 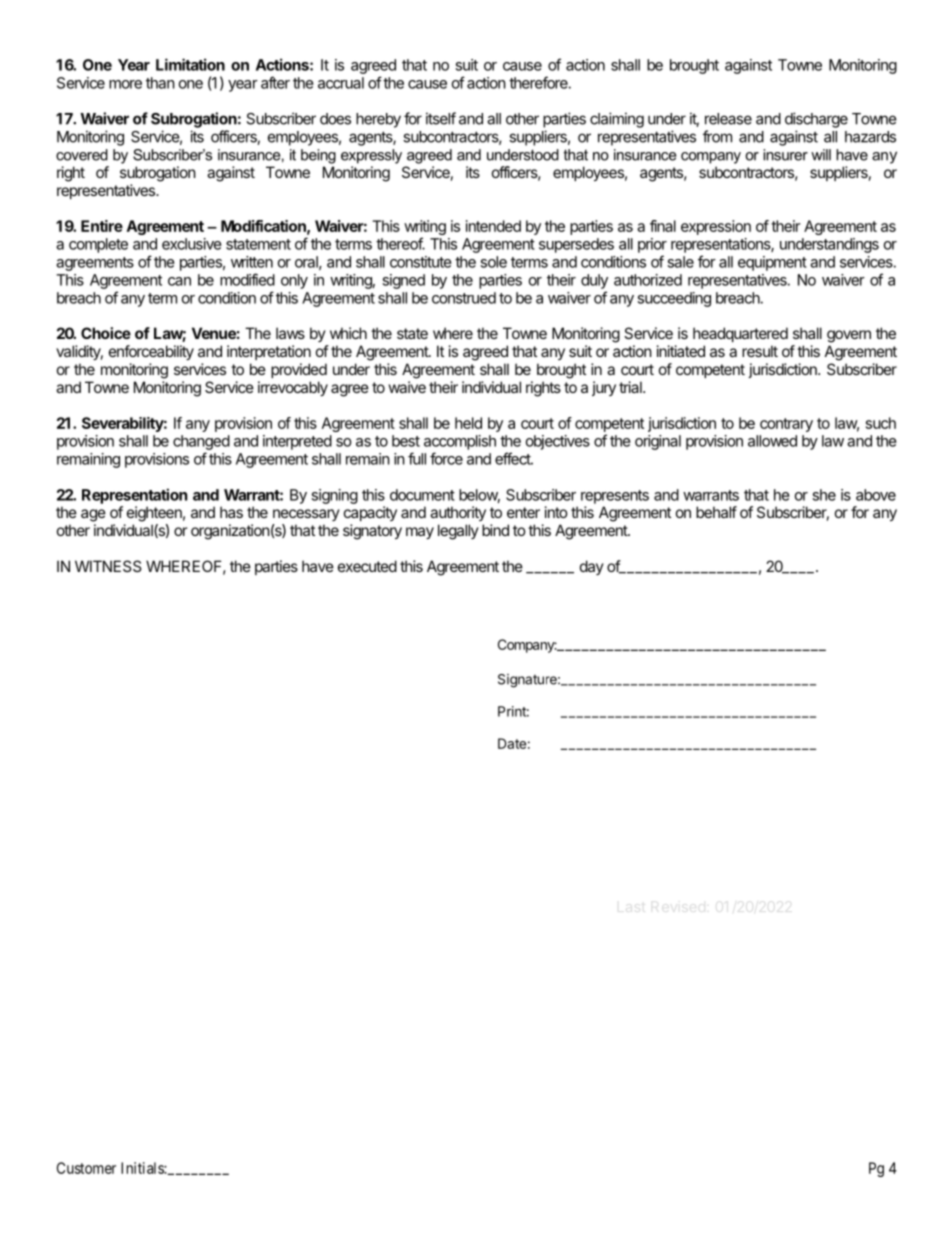 What do you see at coordinates (716, 512) in the image?
I see `behalf` at bounding box center [716, 512].
